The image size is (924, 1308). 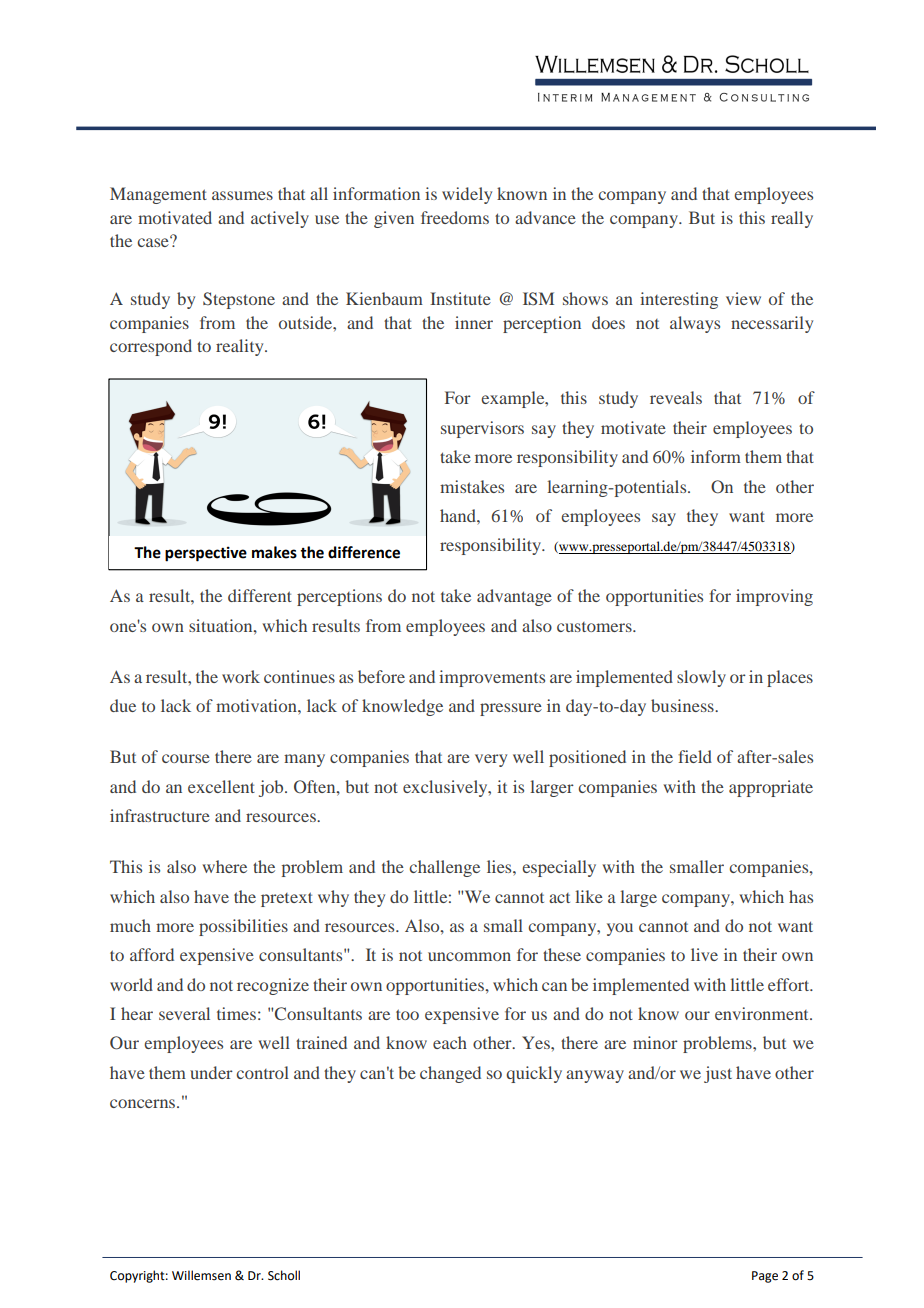 What do you see at coordinates (676, 397) in the page?
I see `reveals` at bounding box center [676, 397].
